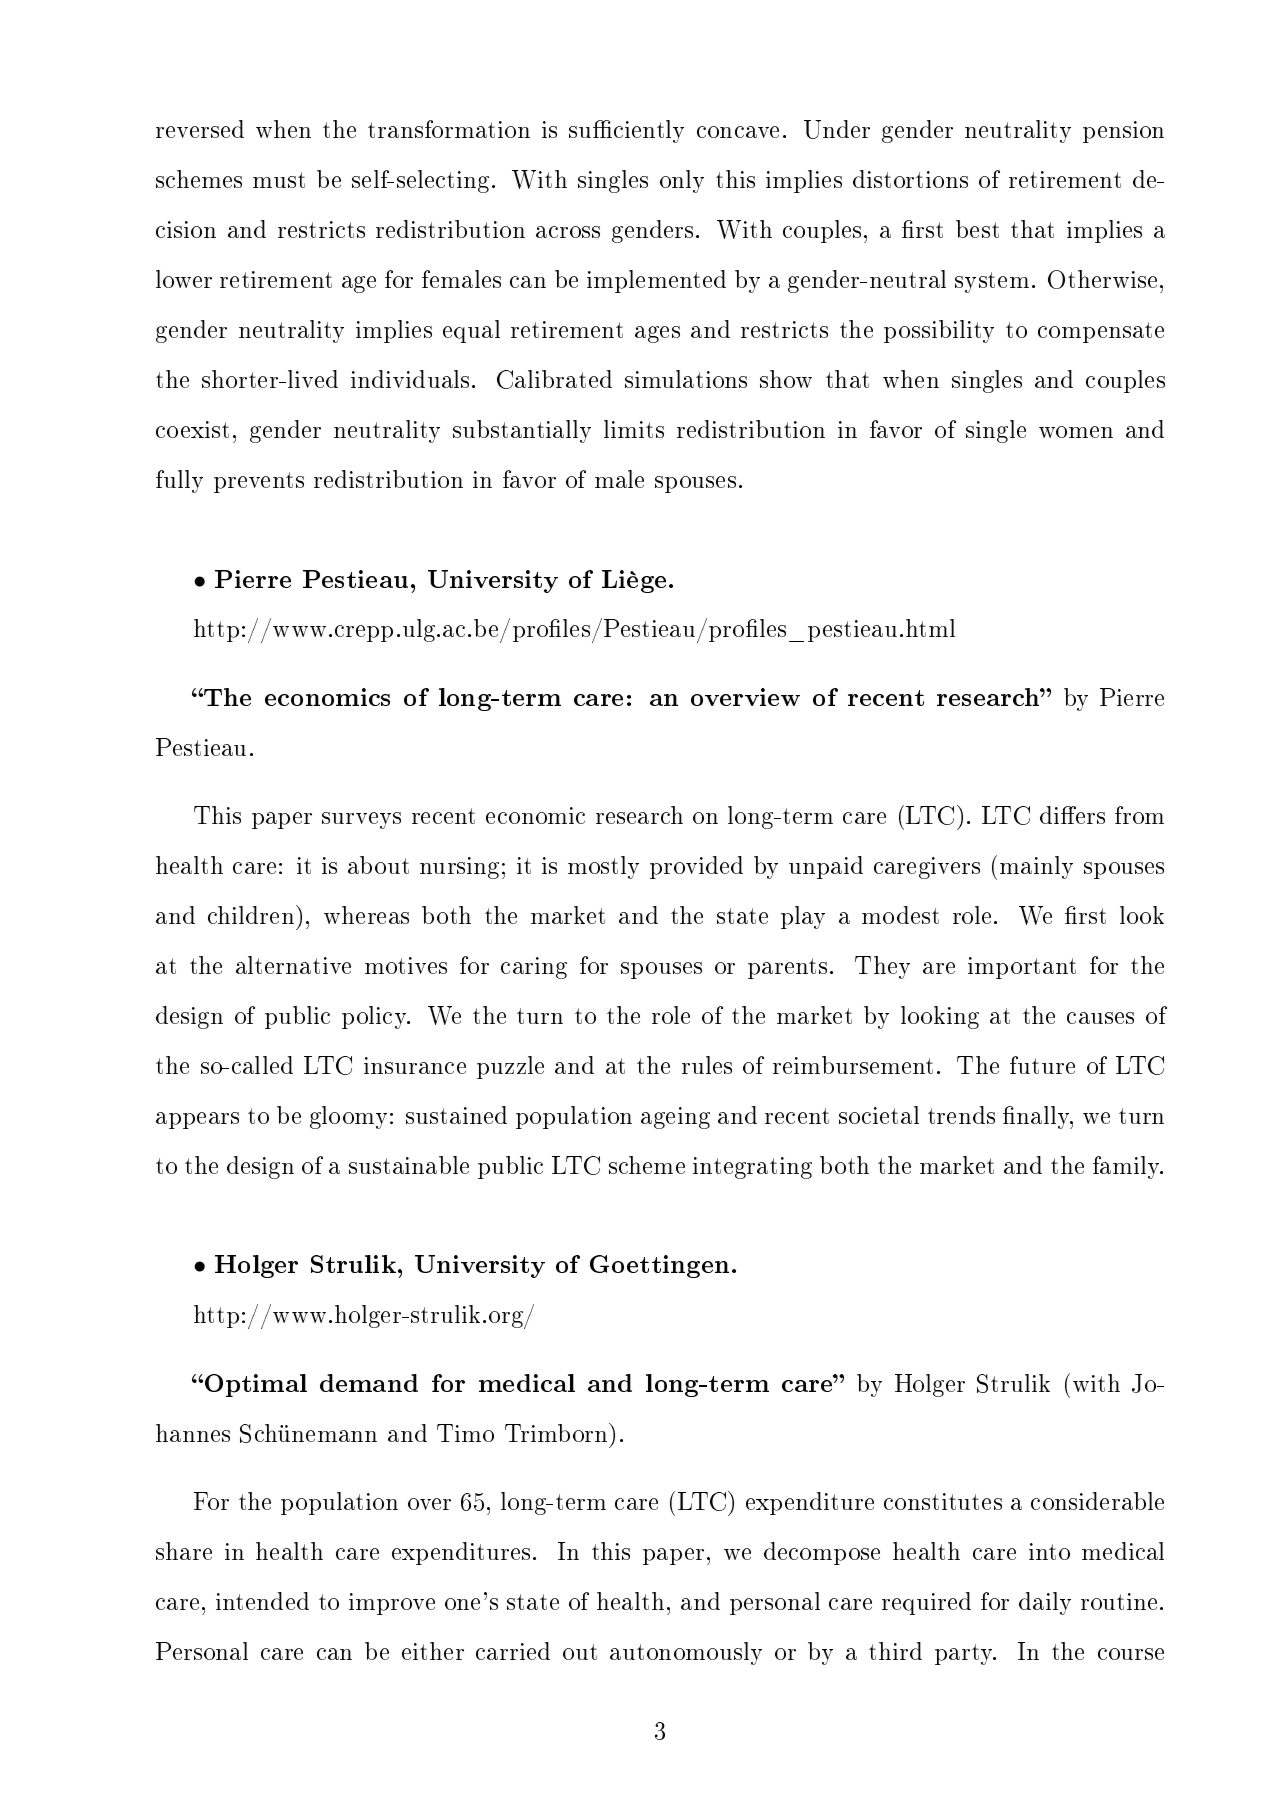 The height and width of the document is (1819, 1286). What do you see at coordinates (659, 1266) in the document?
I see `Goettingen` at bounding box center [659, 1266].
